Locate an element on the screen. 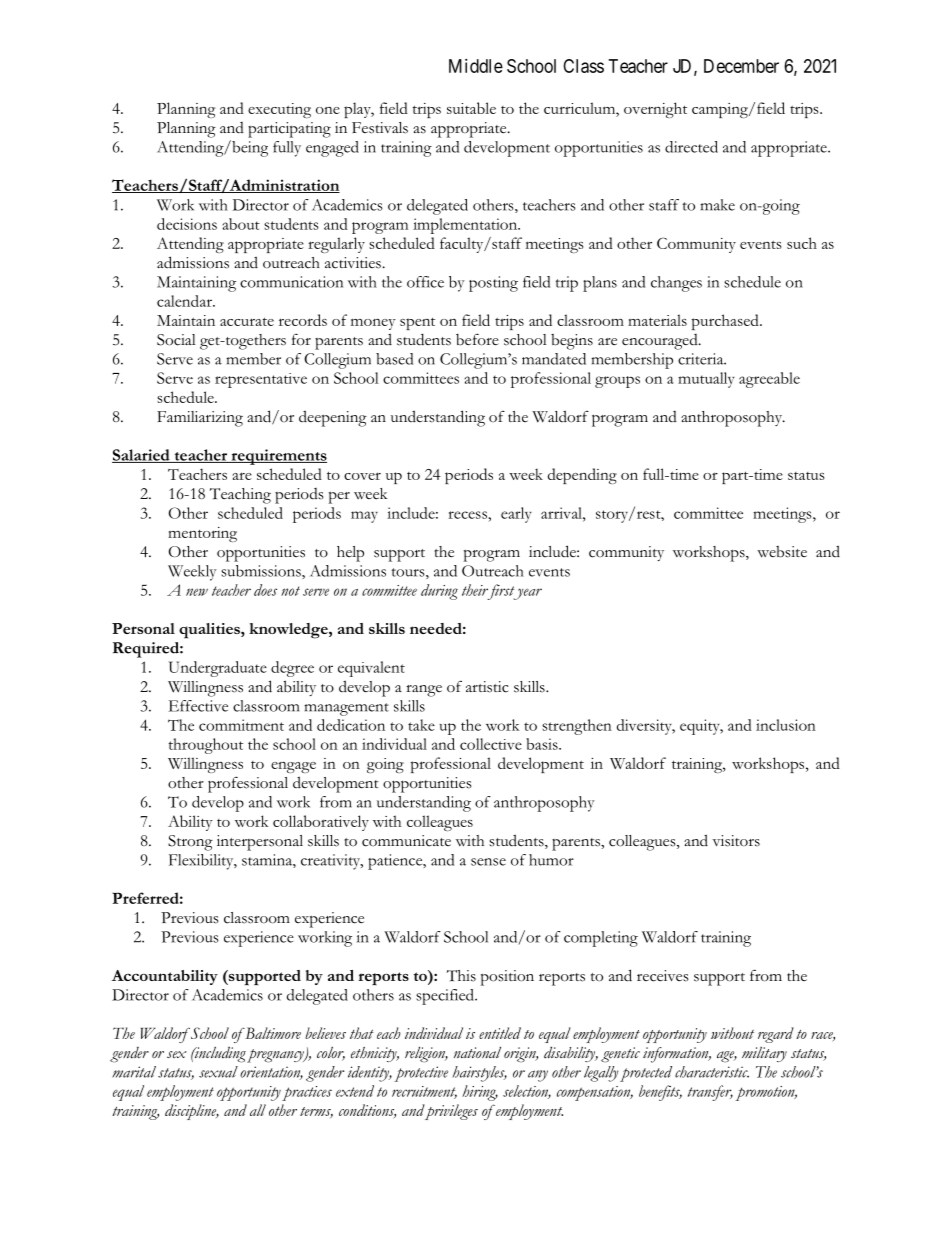 Image resolution: width=952 pixels, height=1233 pixels. December is located at coordinates (741, 66).
